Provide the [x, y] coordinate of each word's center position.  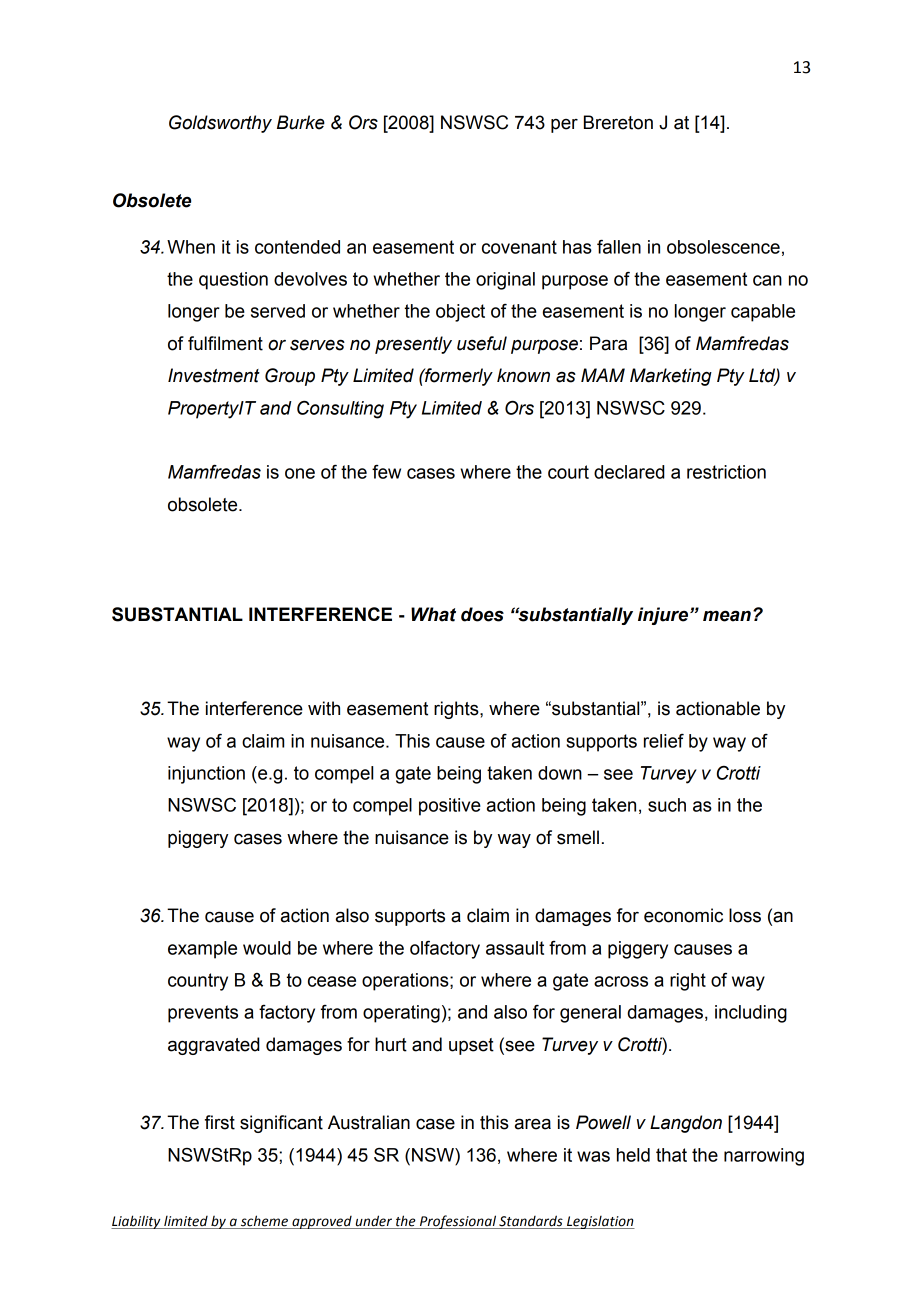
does [482, 614]
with [324, 708]
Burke [301, 122]
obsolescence [723, 247]
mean [727, 616]
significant [281, 1124]
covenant [519, 247]
